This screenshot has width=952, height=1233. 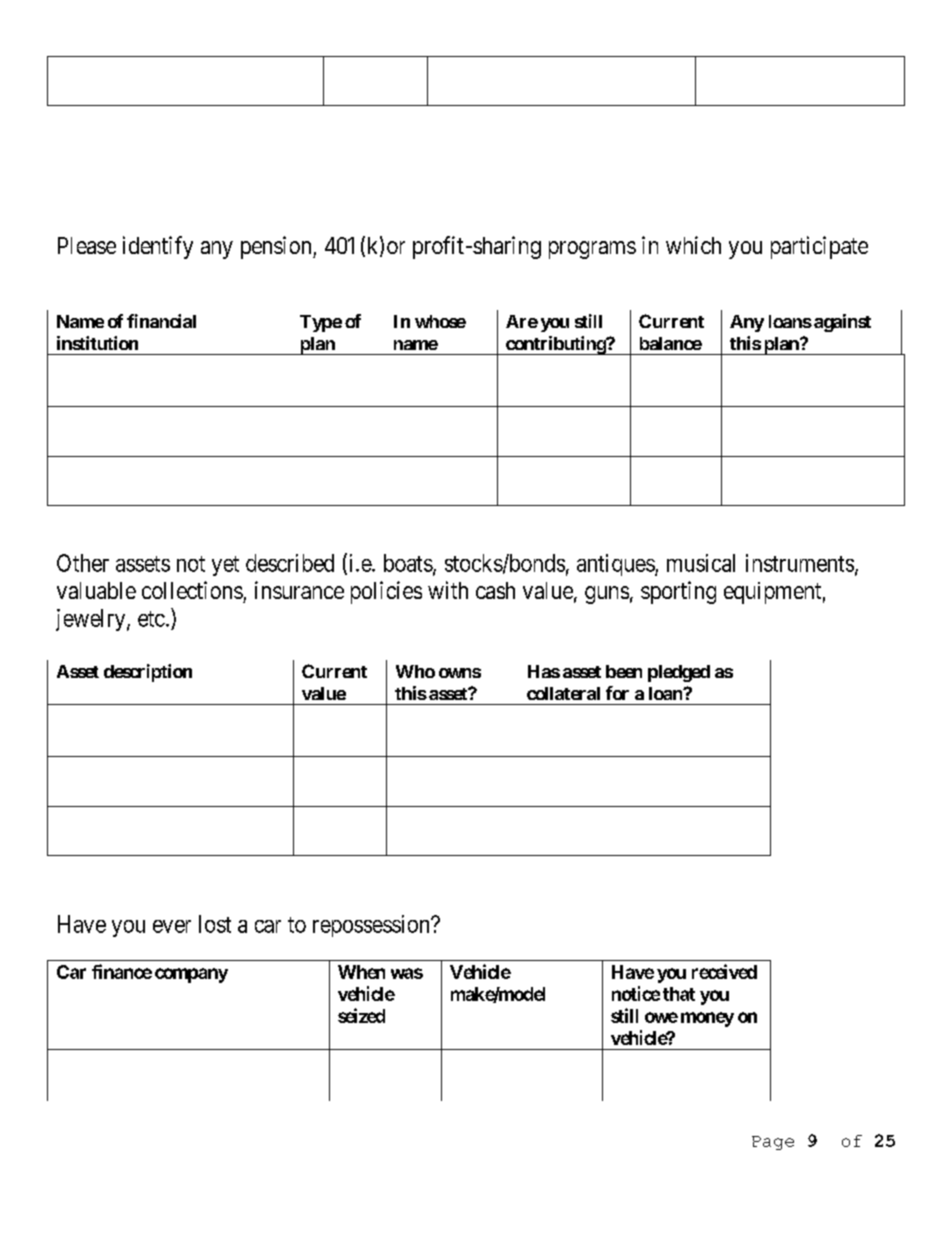 I want to click on received, so click(x=724, y=971).
